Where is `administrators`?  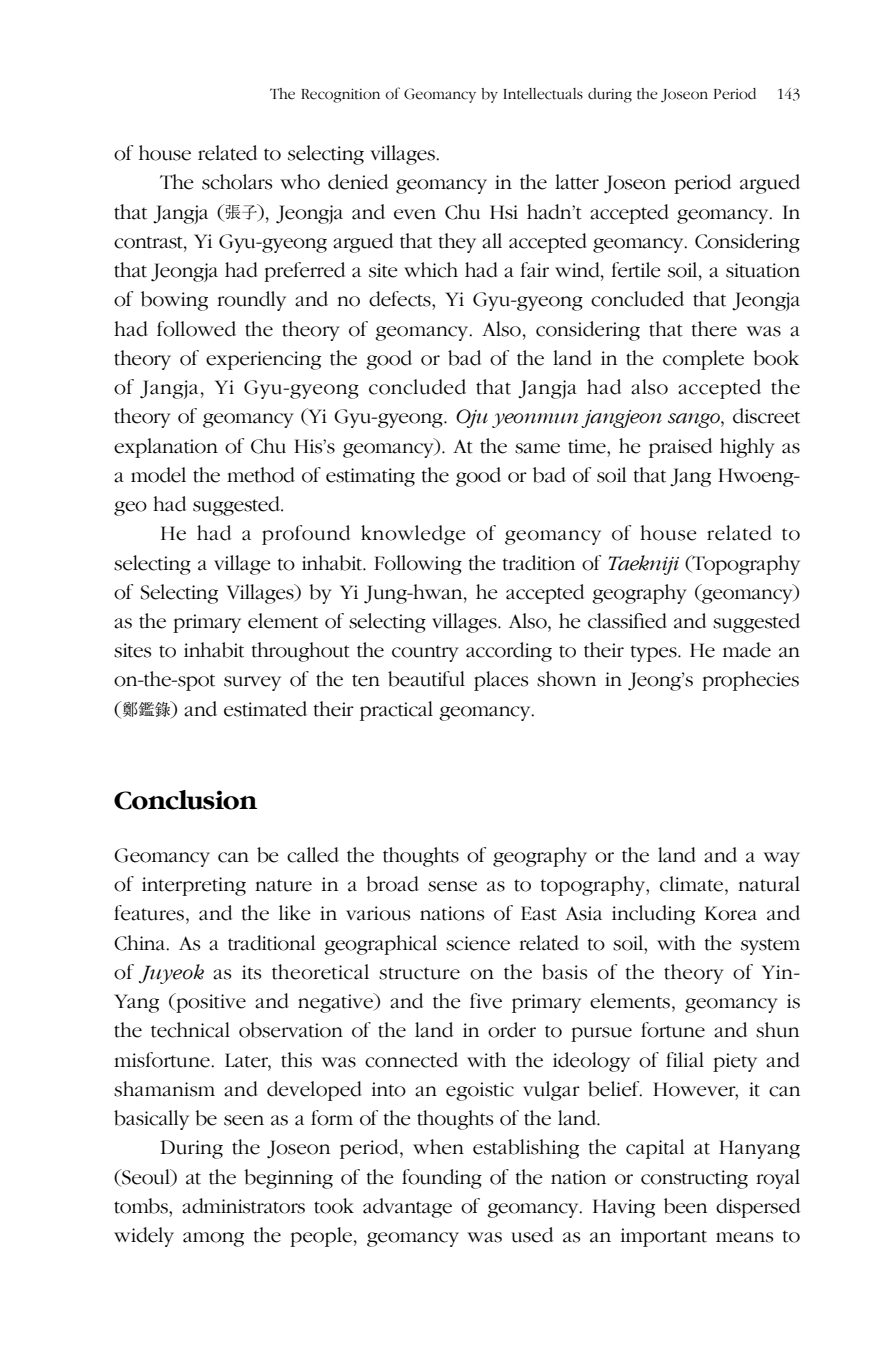
administrators is located at coordinates (243, 1206).
